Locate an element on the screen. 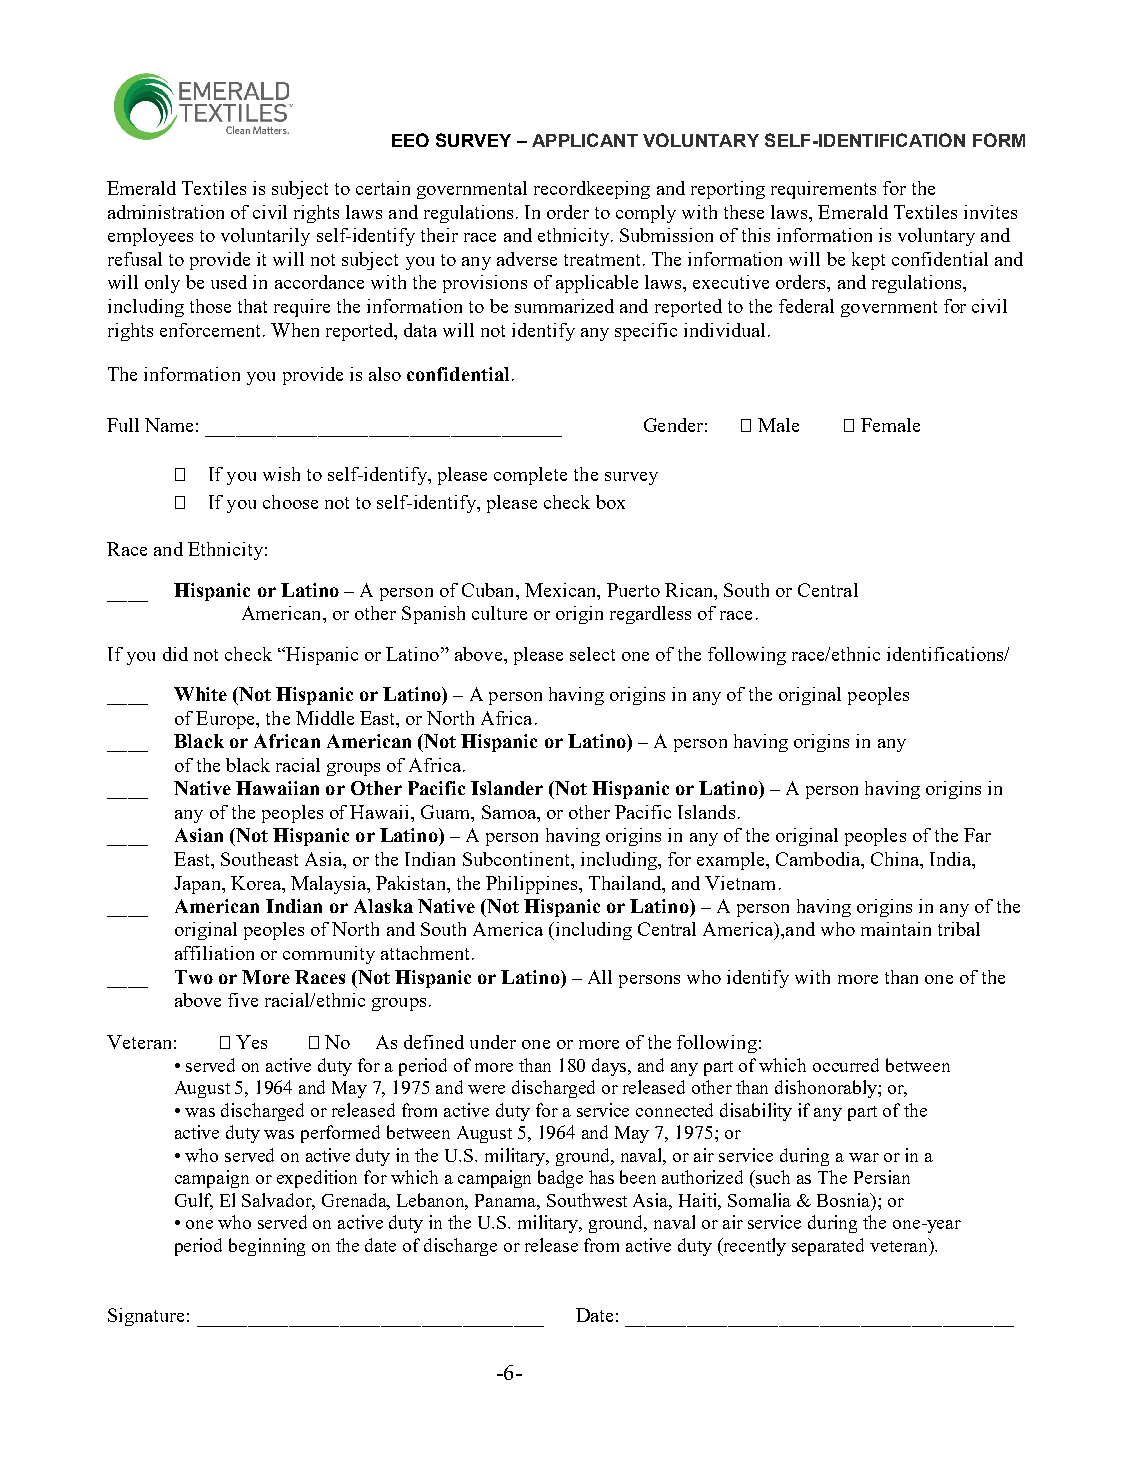  select is located at coordinates (592, 654).
